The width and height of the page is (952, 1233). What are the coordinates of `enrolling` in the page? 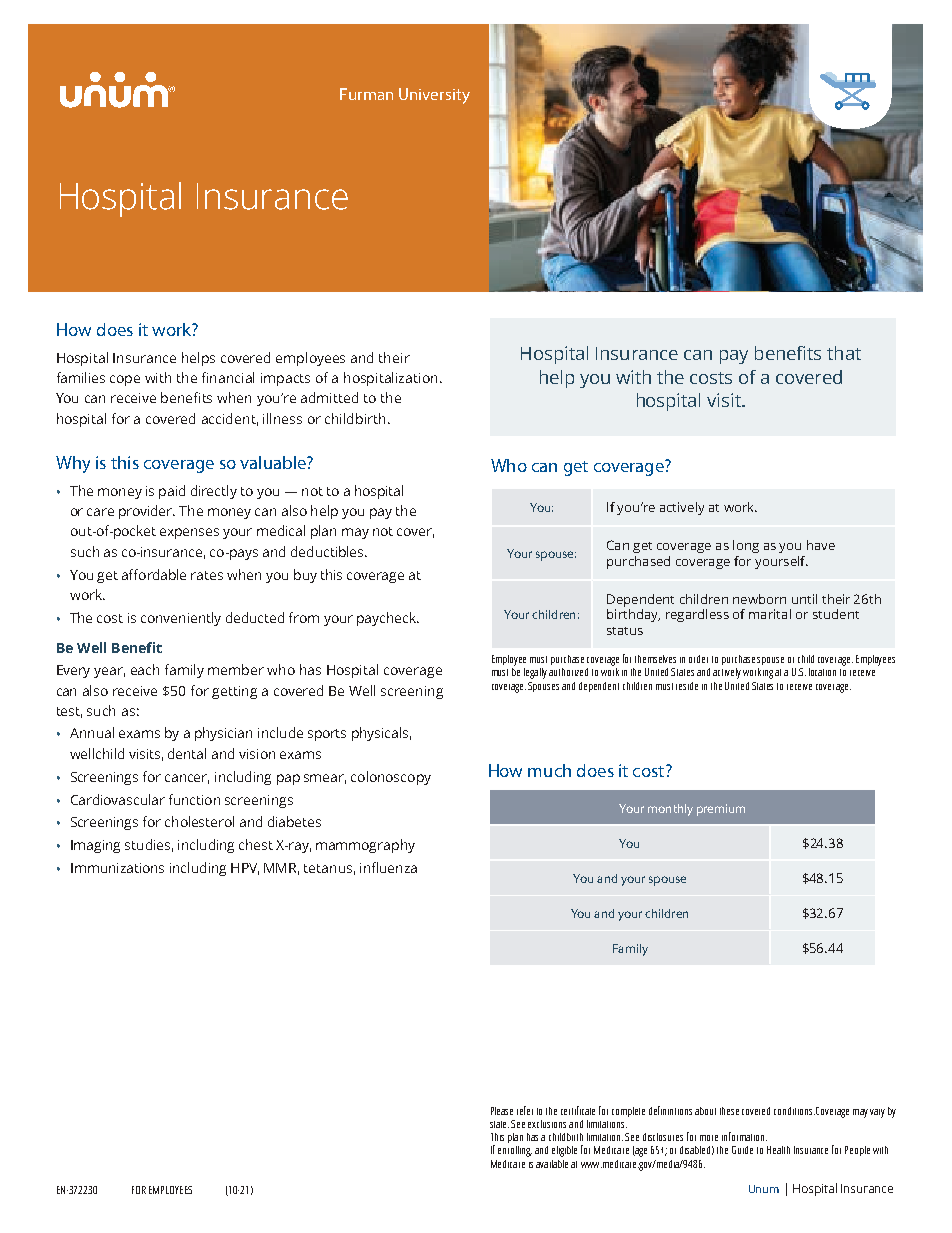 It's located at (515, 1151).
